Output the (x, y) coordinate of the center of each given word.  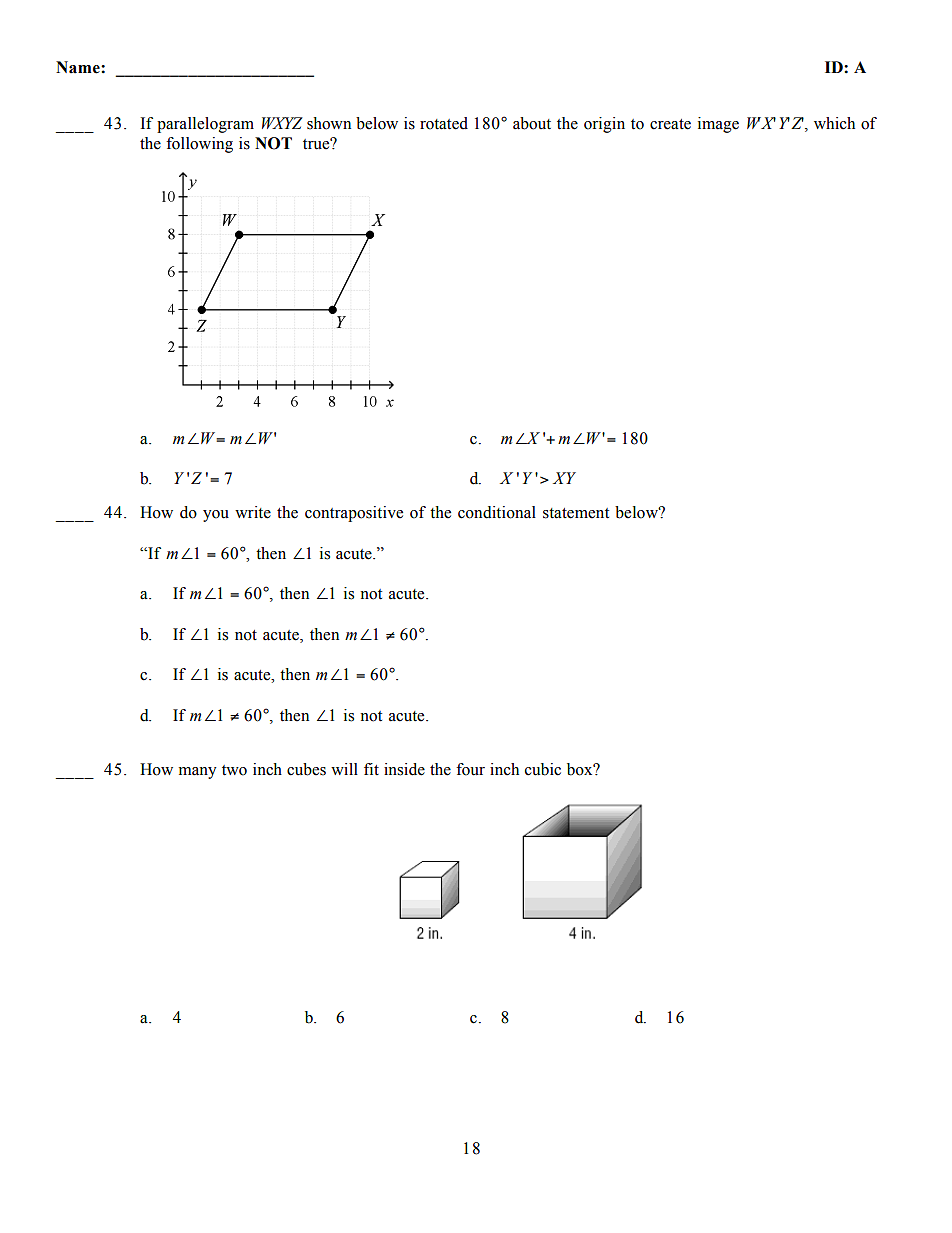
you (216, 516)
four (470, 769)
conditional (497, 512)
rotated (444, 123)
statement (576, 513)
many (198, 773)
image (718, 125)
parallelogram (205, 125)
